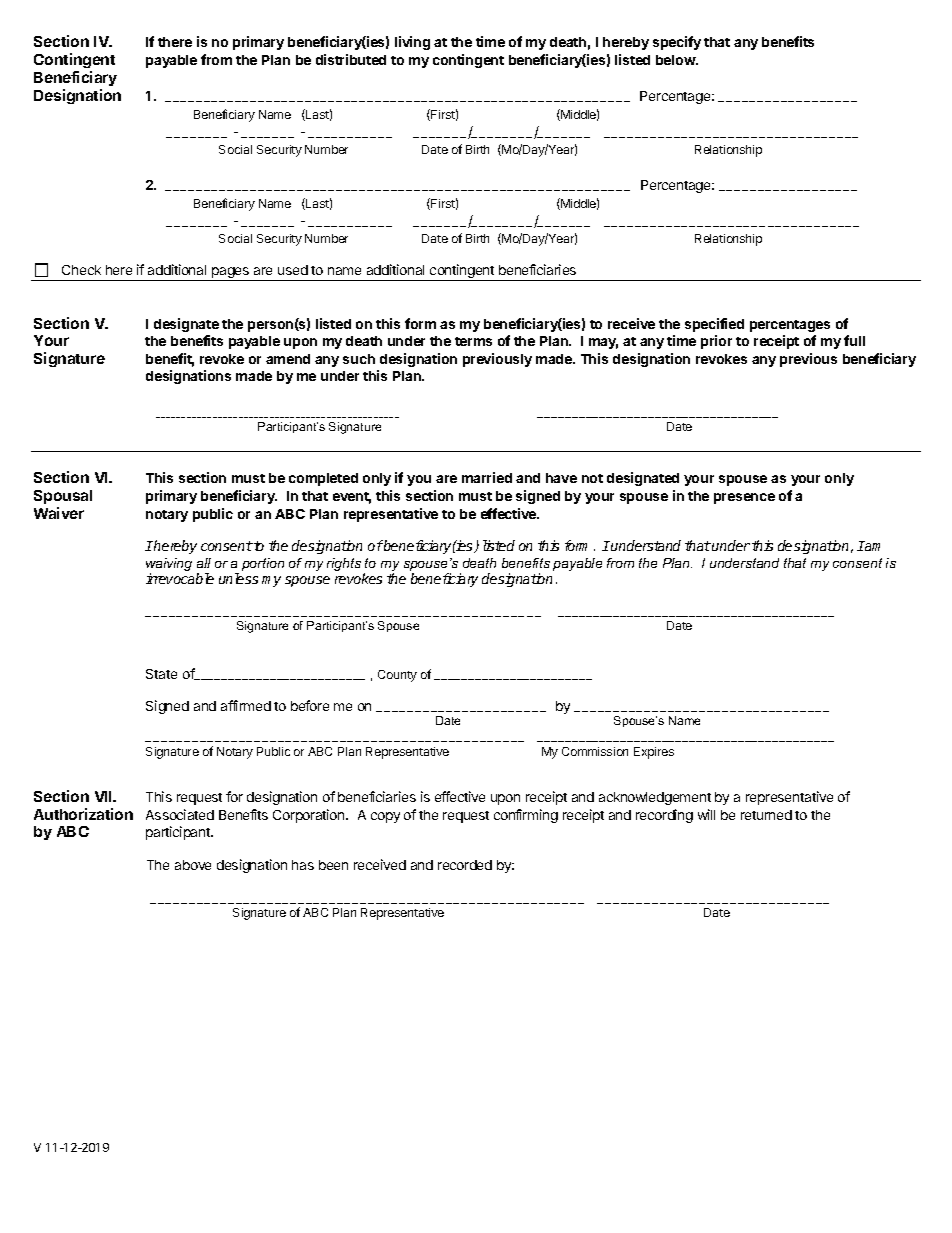 The width and height of the screenshot is (952, 1233). I want to click on County, so click(397, 676).
